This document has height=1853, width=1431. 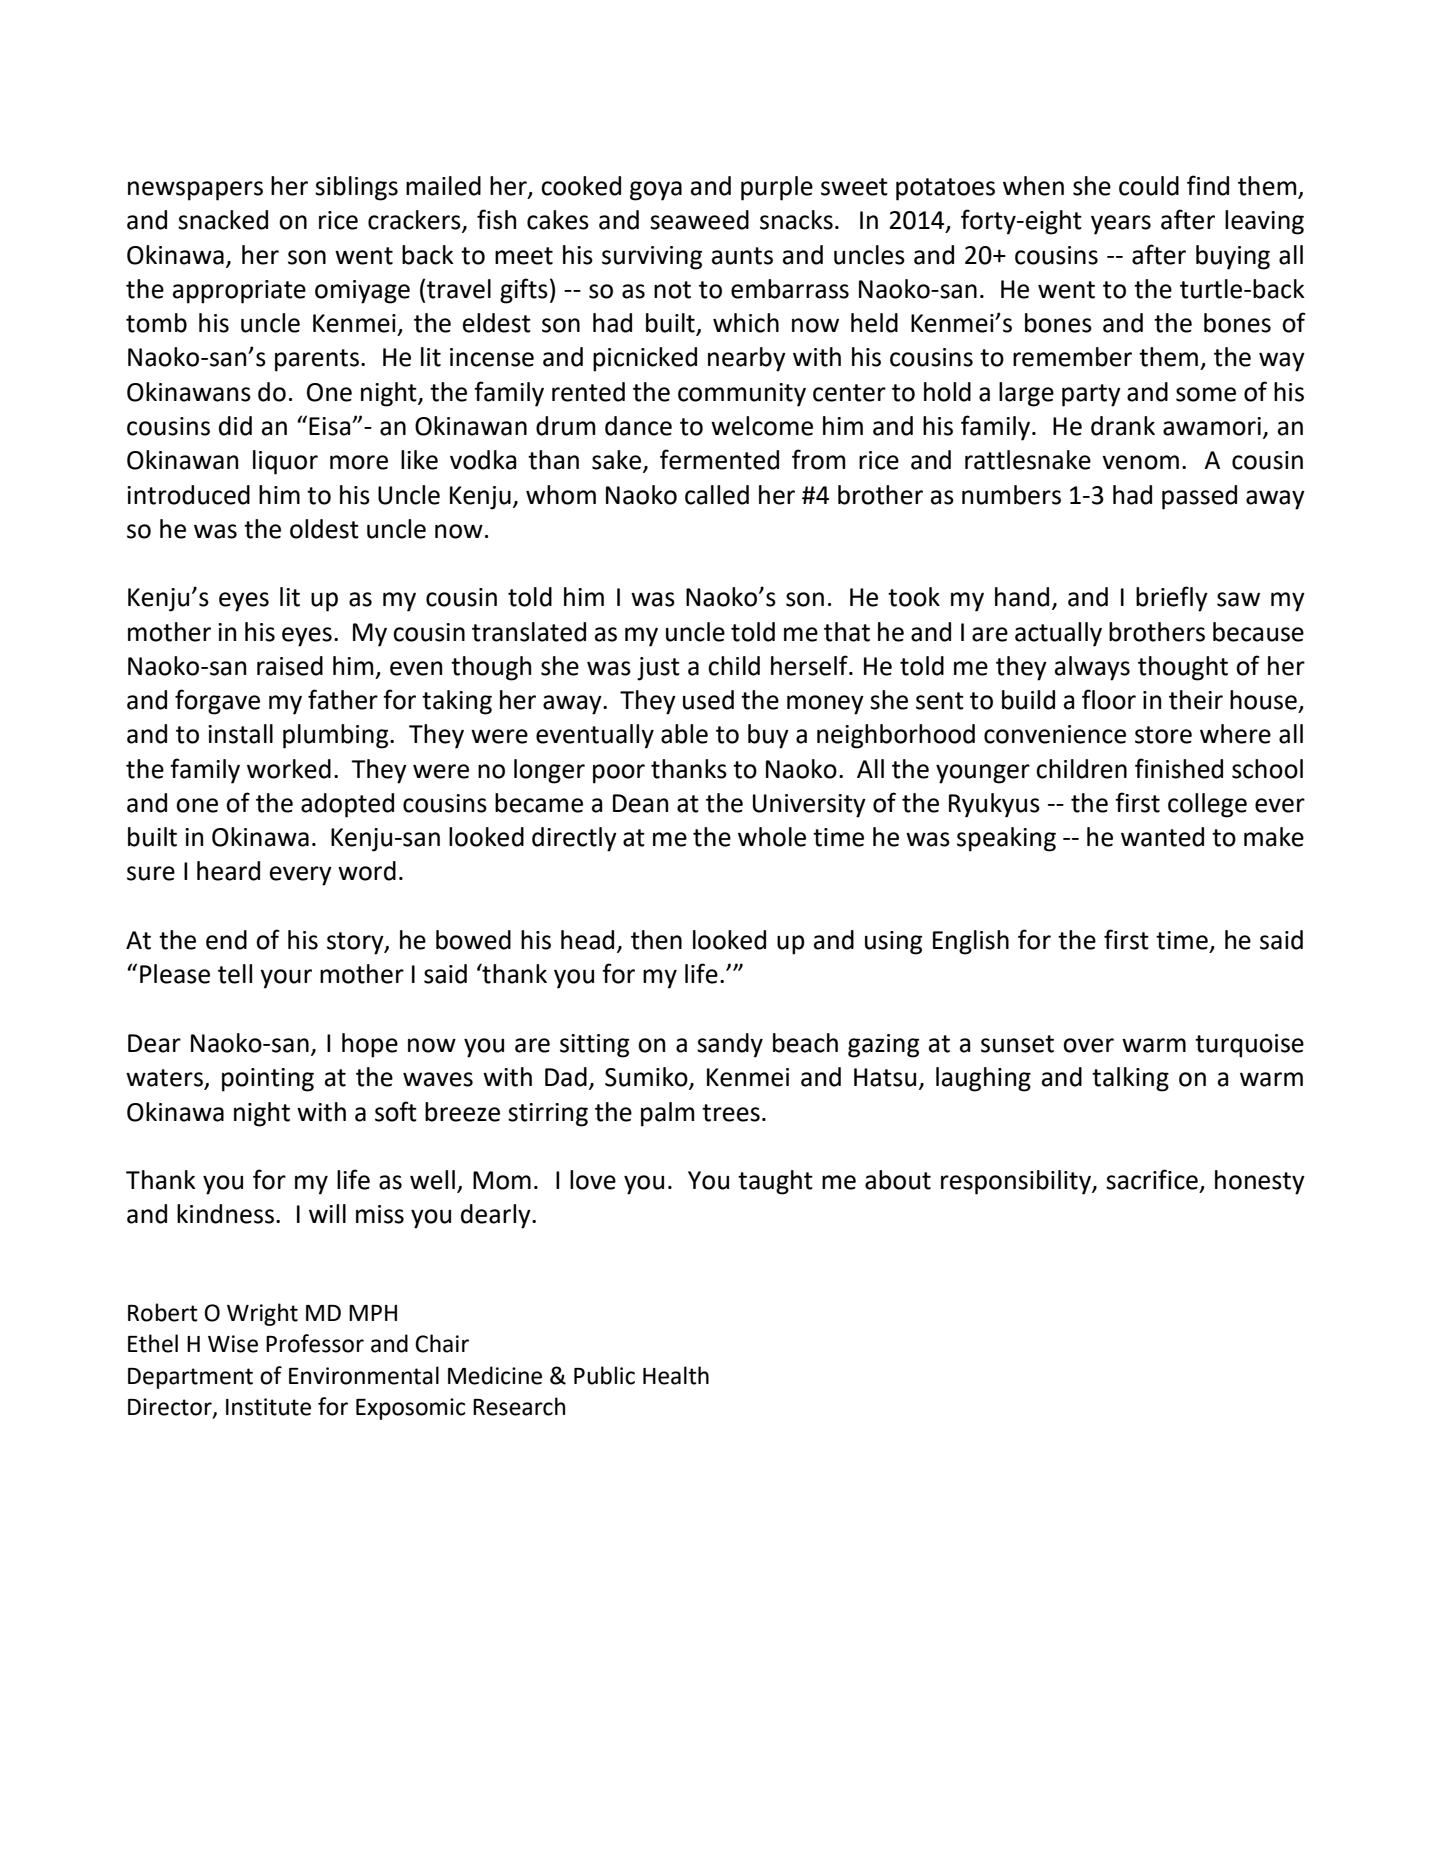 What do you see at coordinates (289, 769) in the document?
I see `worked` at bounding box center [289, 769].
